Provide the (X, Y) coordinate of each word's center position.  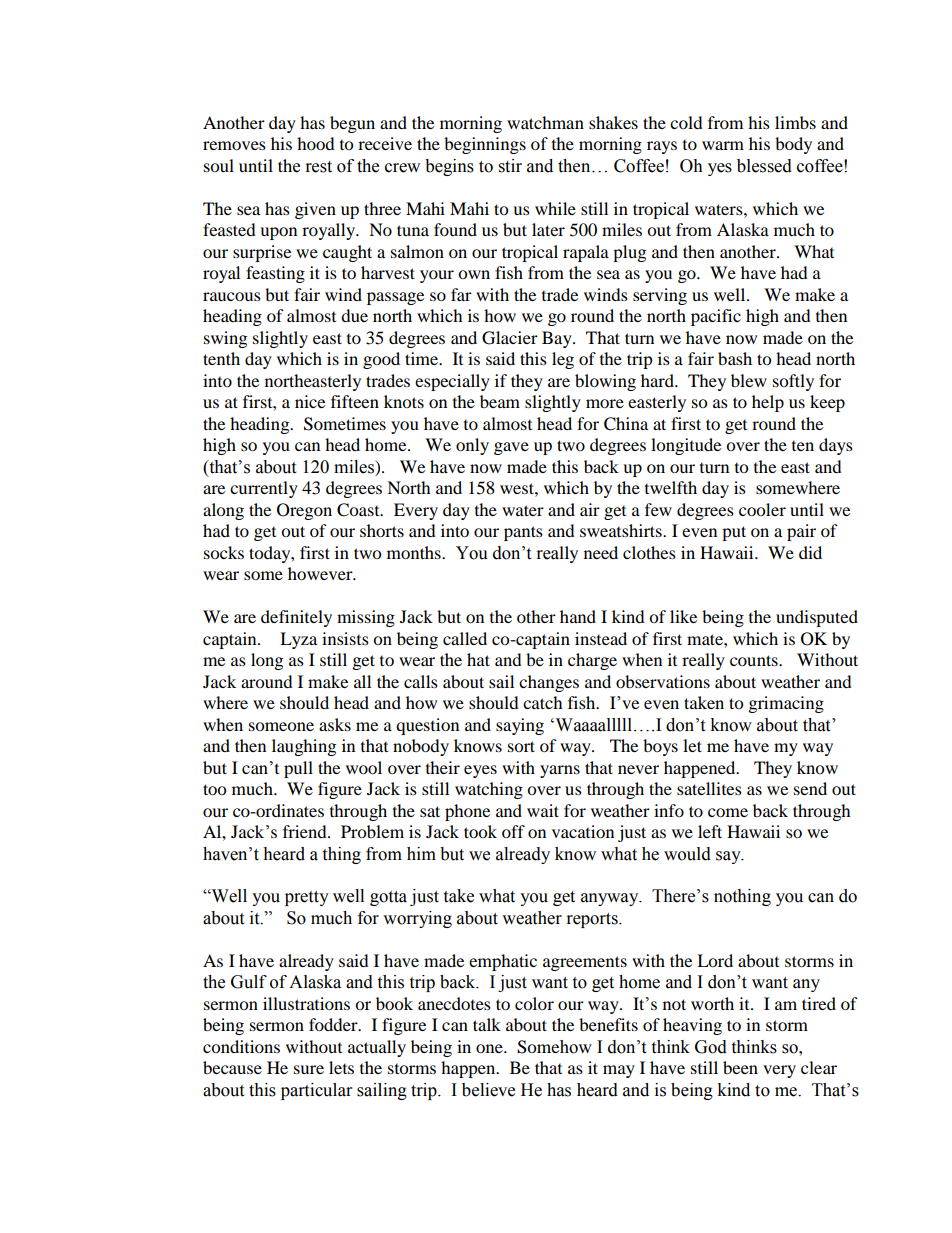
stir (510, 166)
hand (578, 616)
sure (309, 1069)
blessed (764, 166)
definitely (296, 618)
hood (316, 143)
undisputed (817, 618)
